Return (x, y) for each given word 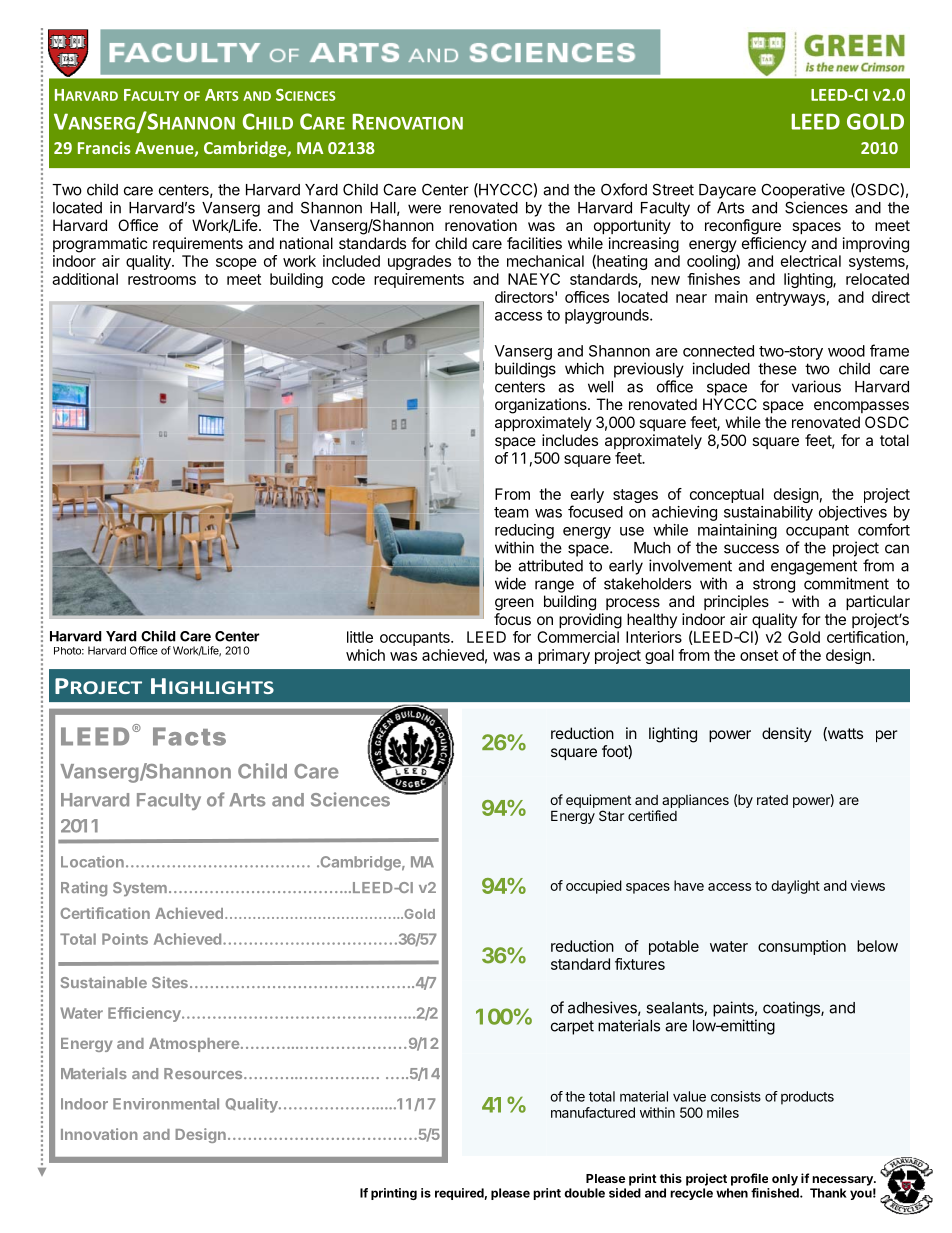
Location (92, 862)
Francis (104, 147)
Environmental (166, 1104)
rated (772, 800)
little (360, 637)
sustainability (768, 513)
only (785, 1180)
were (424, 209)
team (511, 512)
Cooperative (803, 191)
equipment (598, 801)
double (584, 1193)
